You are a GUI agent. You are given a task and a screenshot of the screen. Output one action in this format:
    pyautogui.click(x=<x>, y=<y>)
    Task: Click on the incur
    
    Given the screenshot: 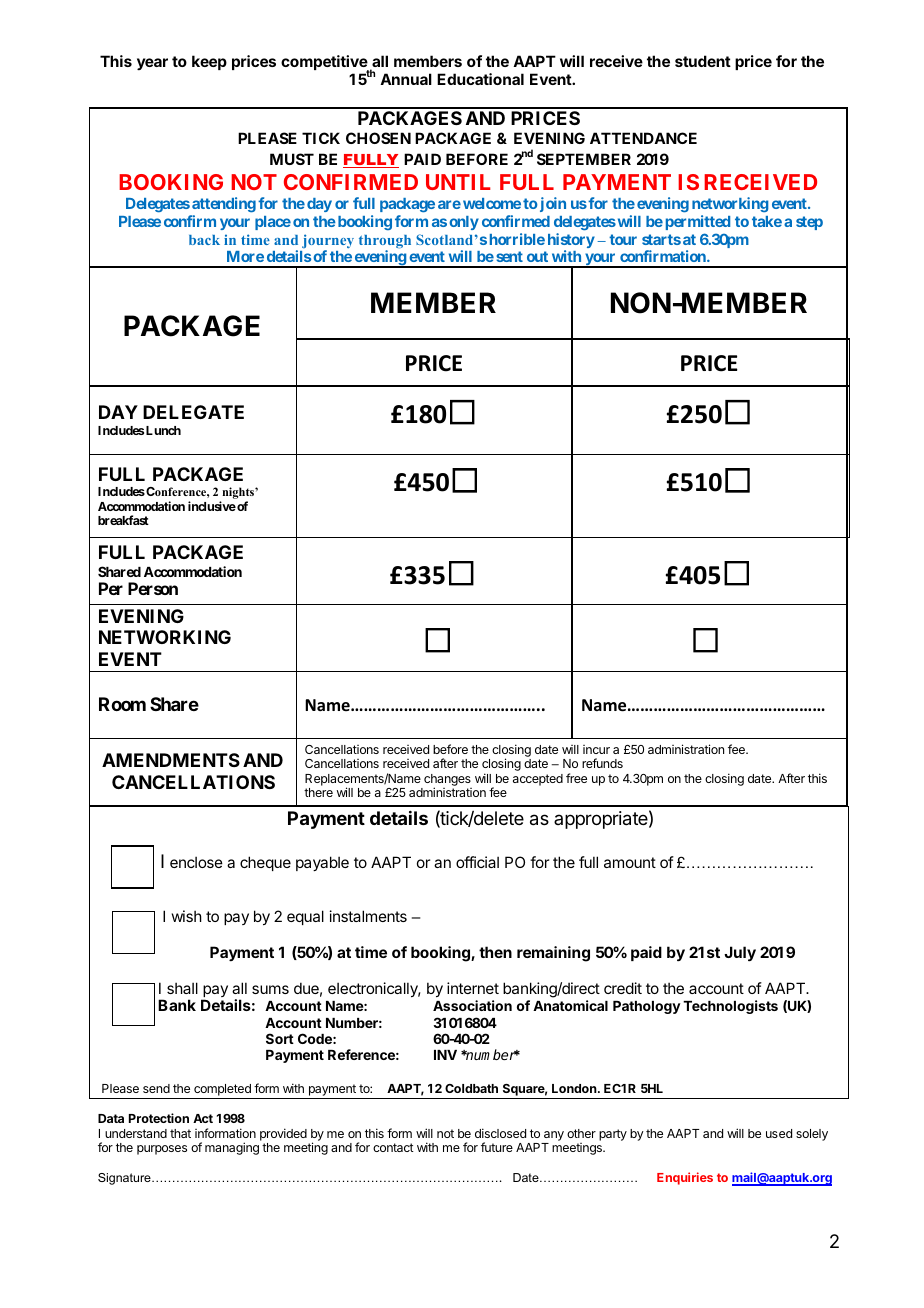 What is the action you would take?
    pyautogui.click(x=596, y=749)
